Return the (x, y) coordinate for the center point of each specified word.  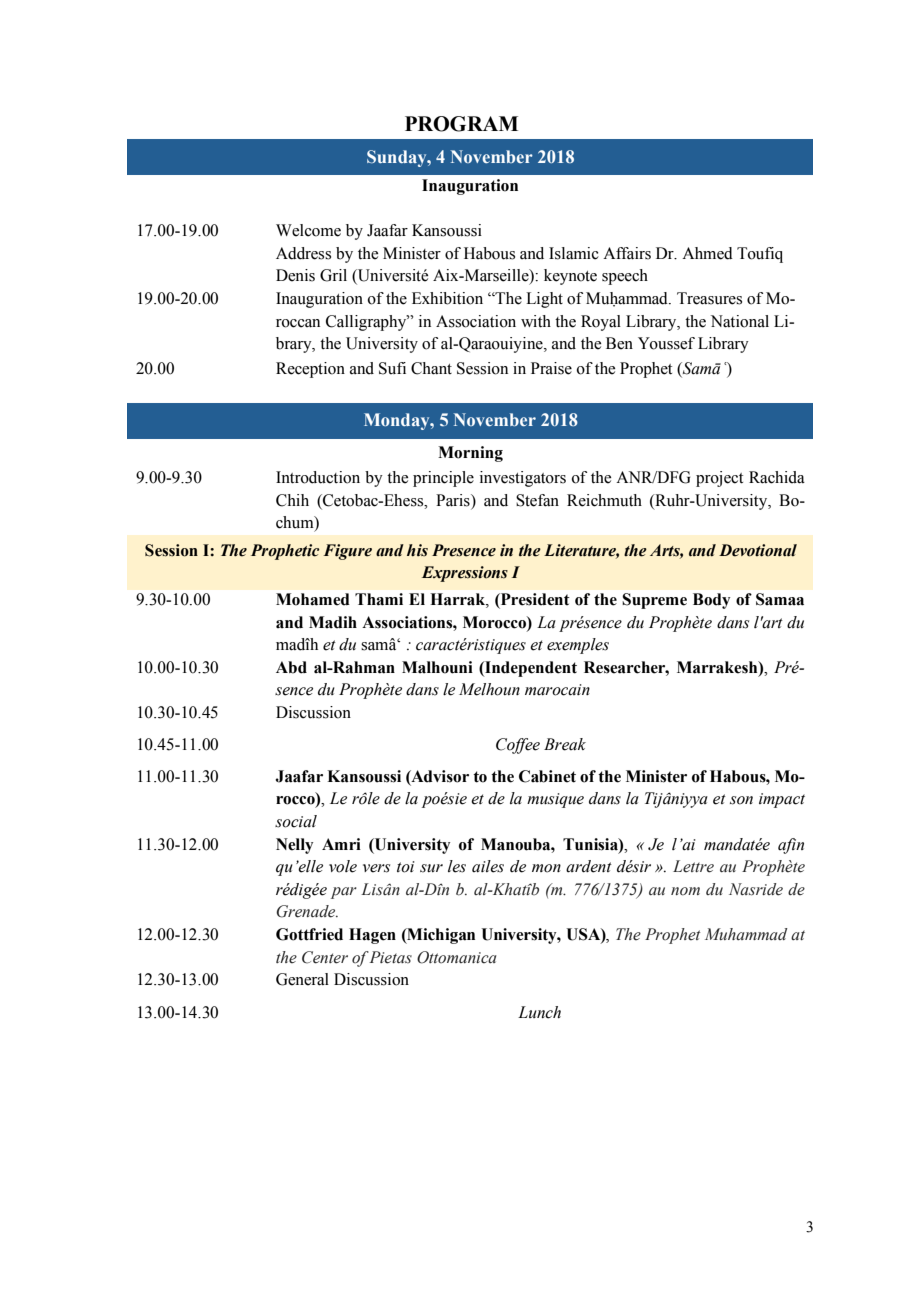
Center (325, 957)
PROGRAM (461, 124)
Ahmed (707, 253)
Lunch (539, 1012)
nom (685, 891)
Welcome (308, 230)
